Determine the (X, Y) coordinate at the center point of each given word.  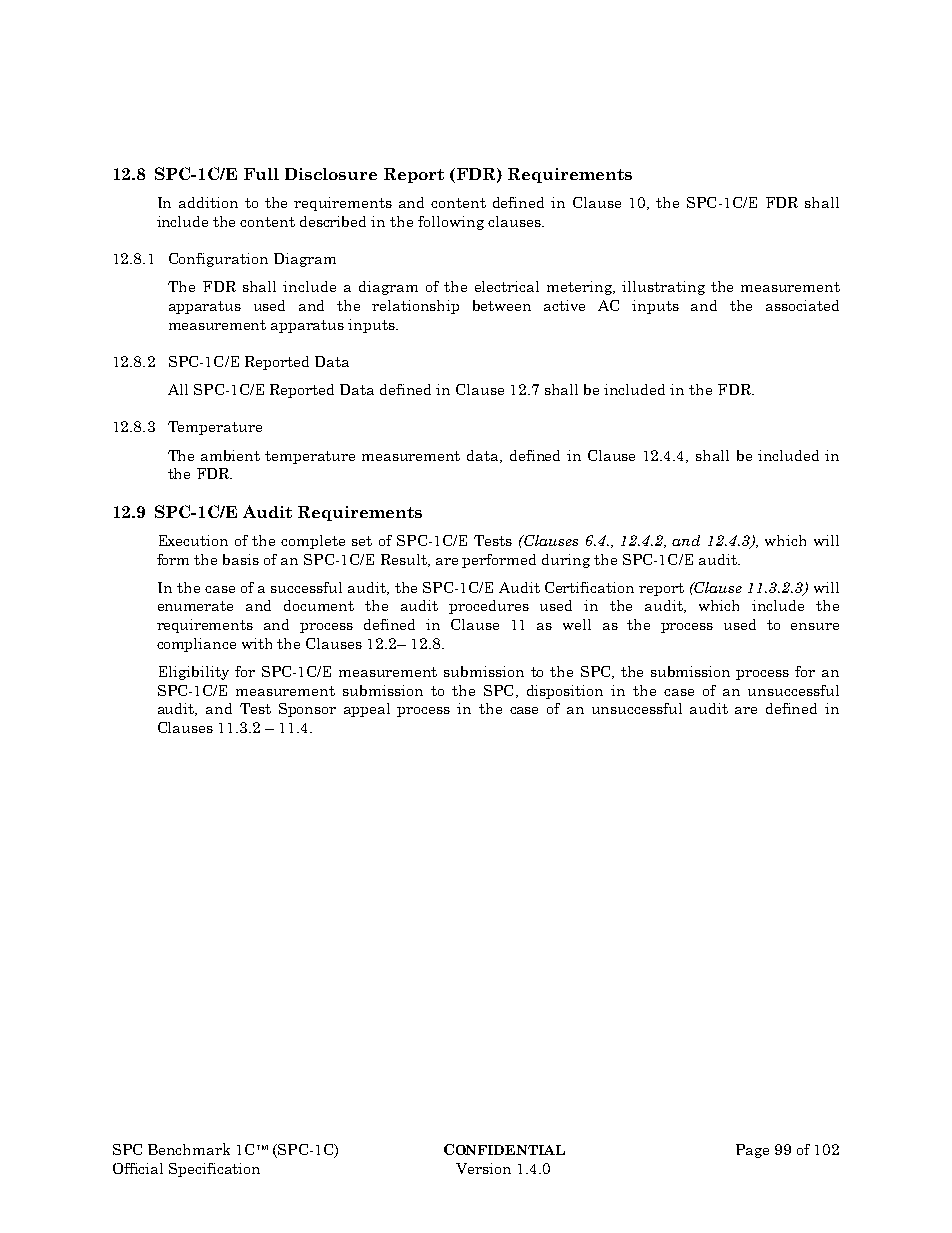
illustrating (663, 288)
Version (483, 1168)
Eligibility (194, 673)
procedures (489, 607)
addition (208, 202)
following (451, 223)
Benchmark (189, 1149)
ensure (815, 626)
